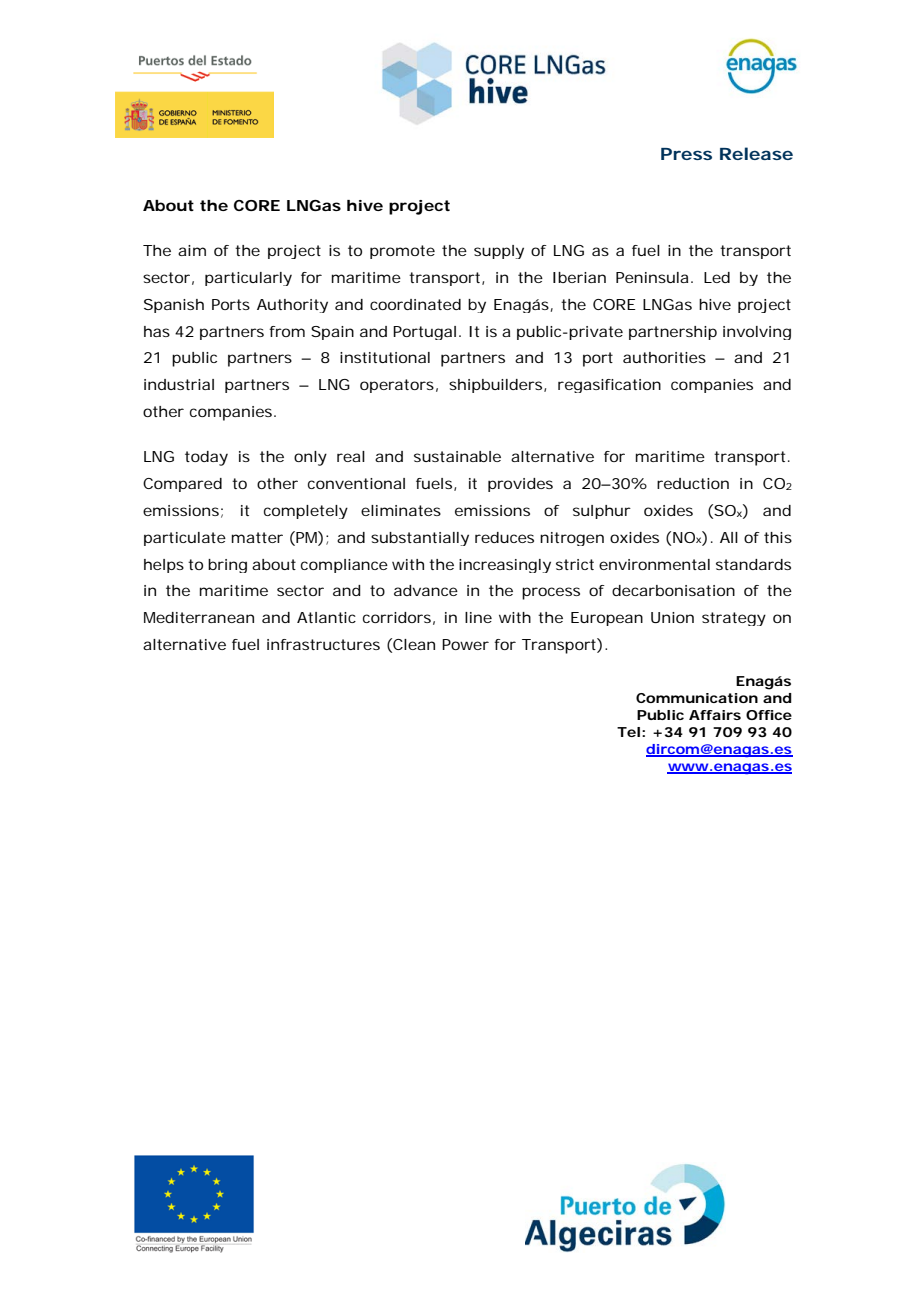  Describe the element at coordinates (257, 537) in the image. I see `matter` at that location.
